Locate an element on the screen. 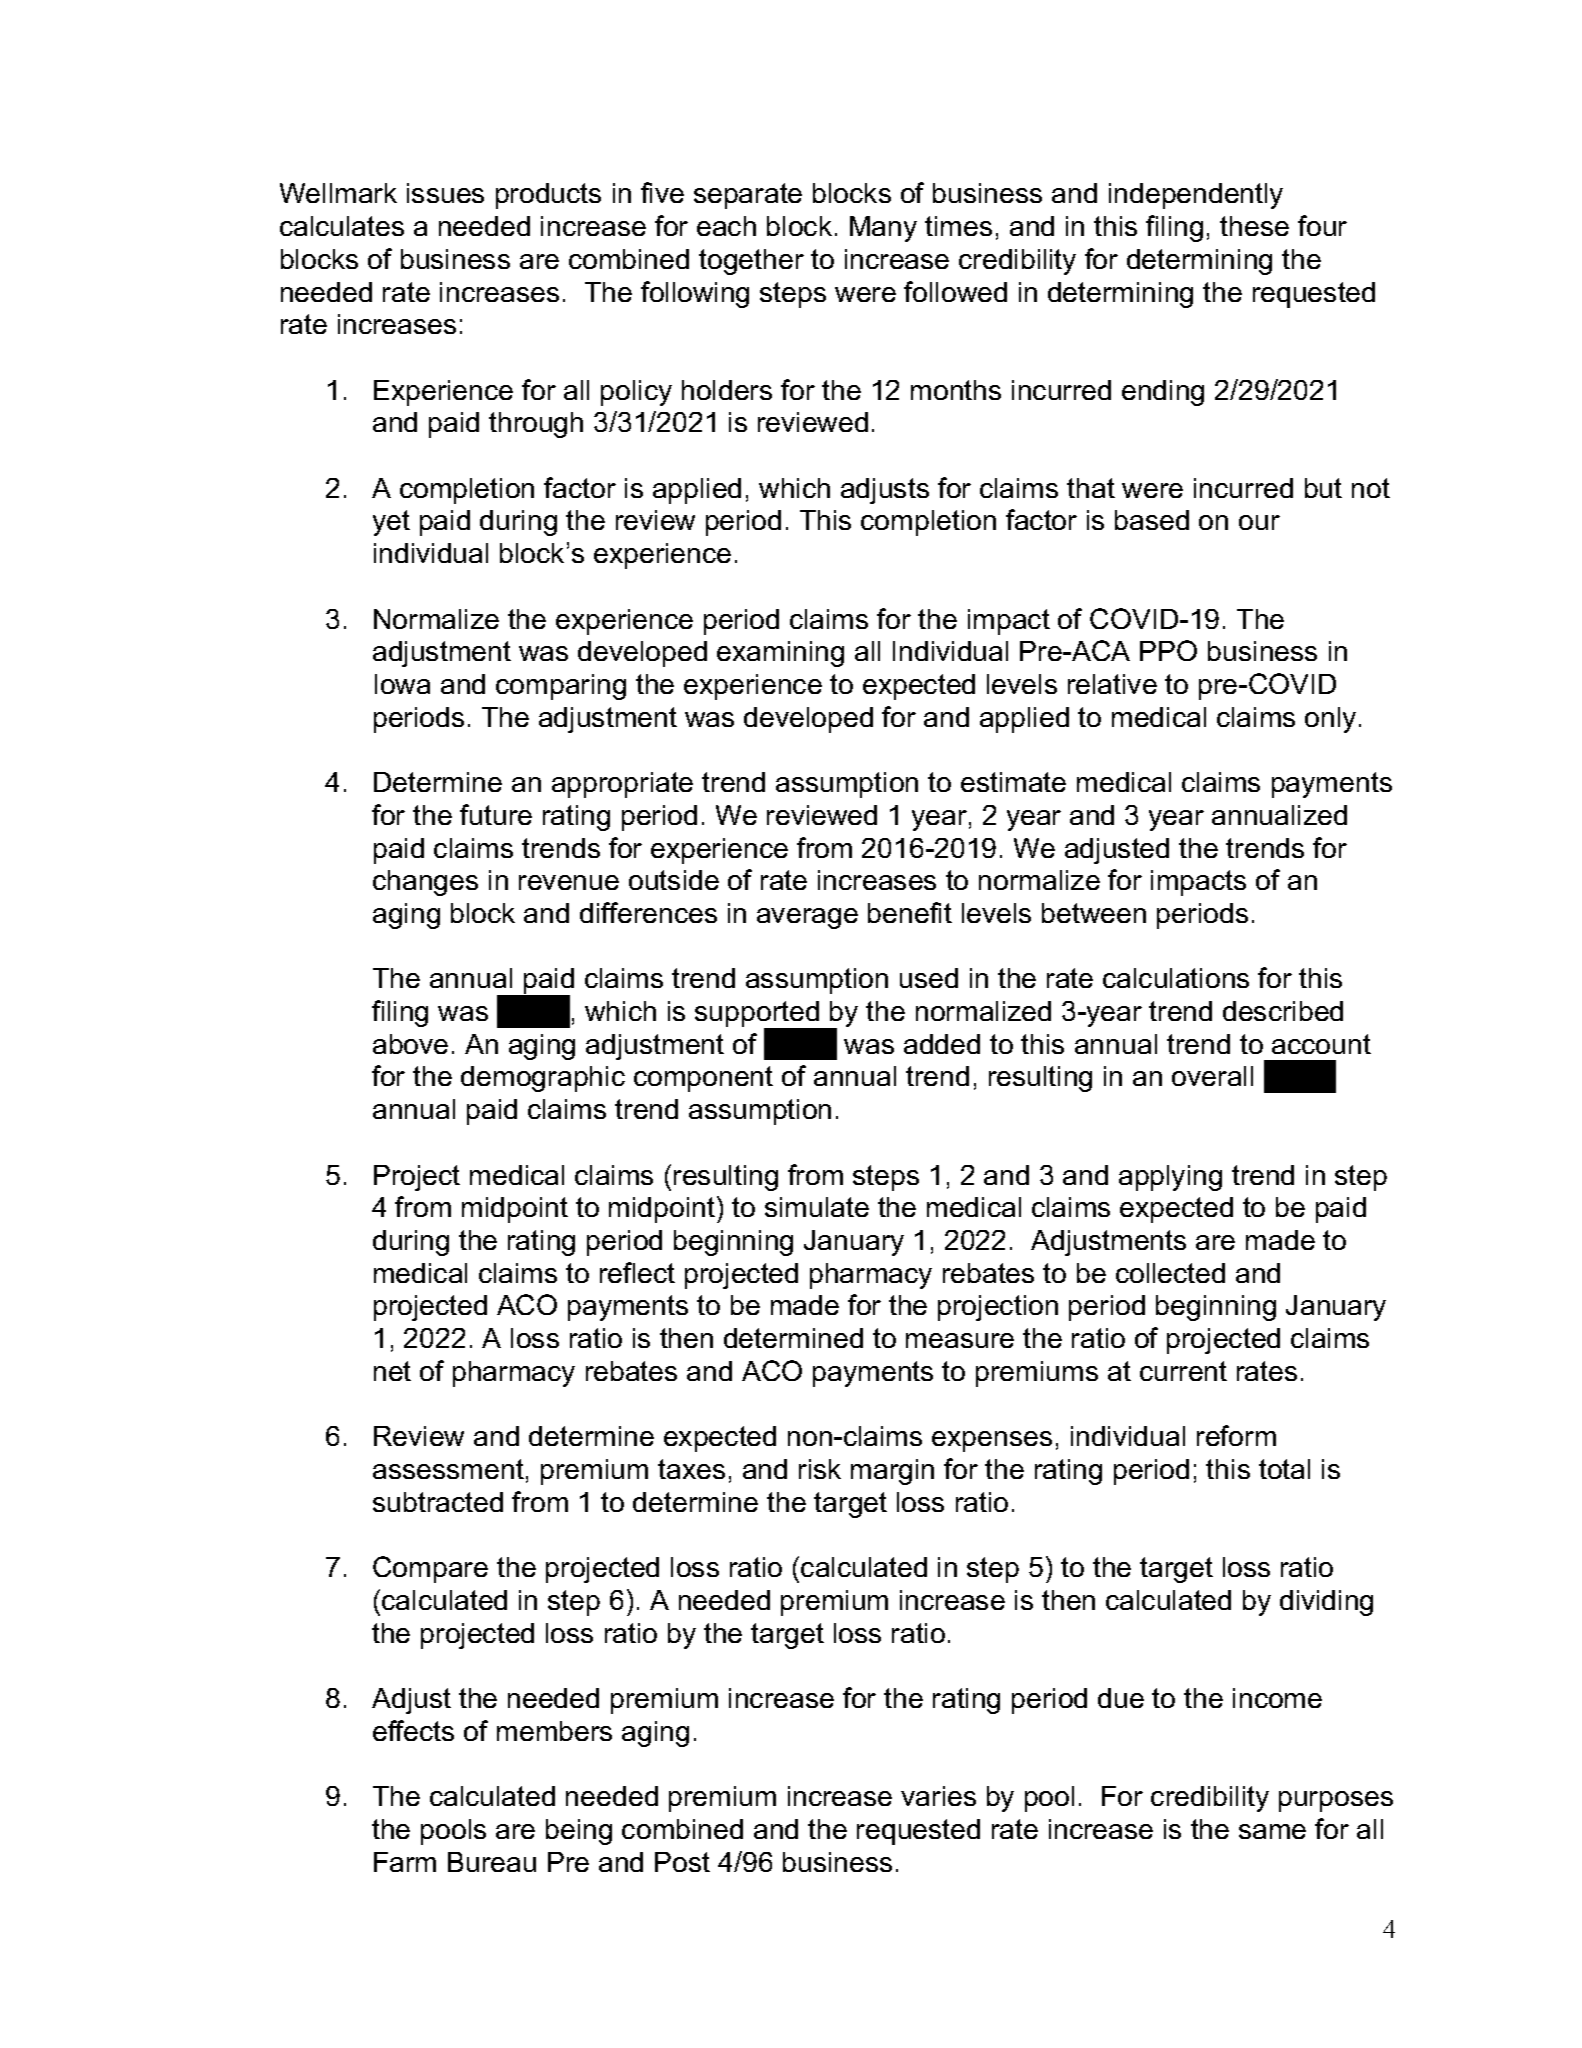 Image resolution: width=1582 pixels, height=2048 pixels. Many is located at coordinates (883, 229).
